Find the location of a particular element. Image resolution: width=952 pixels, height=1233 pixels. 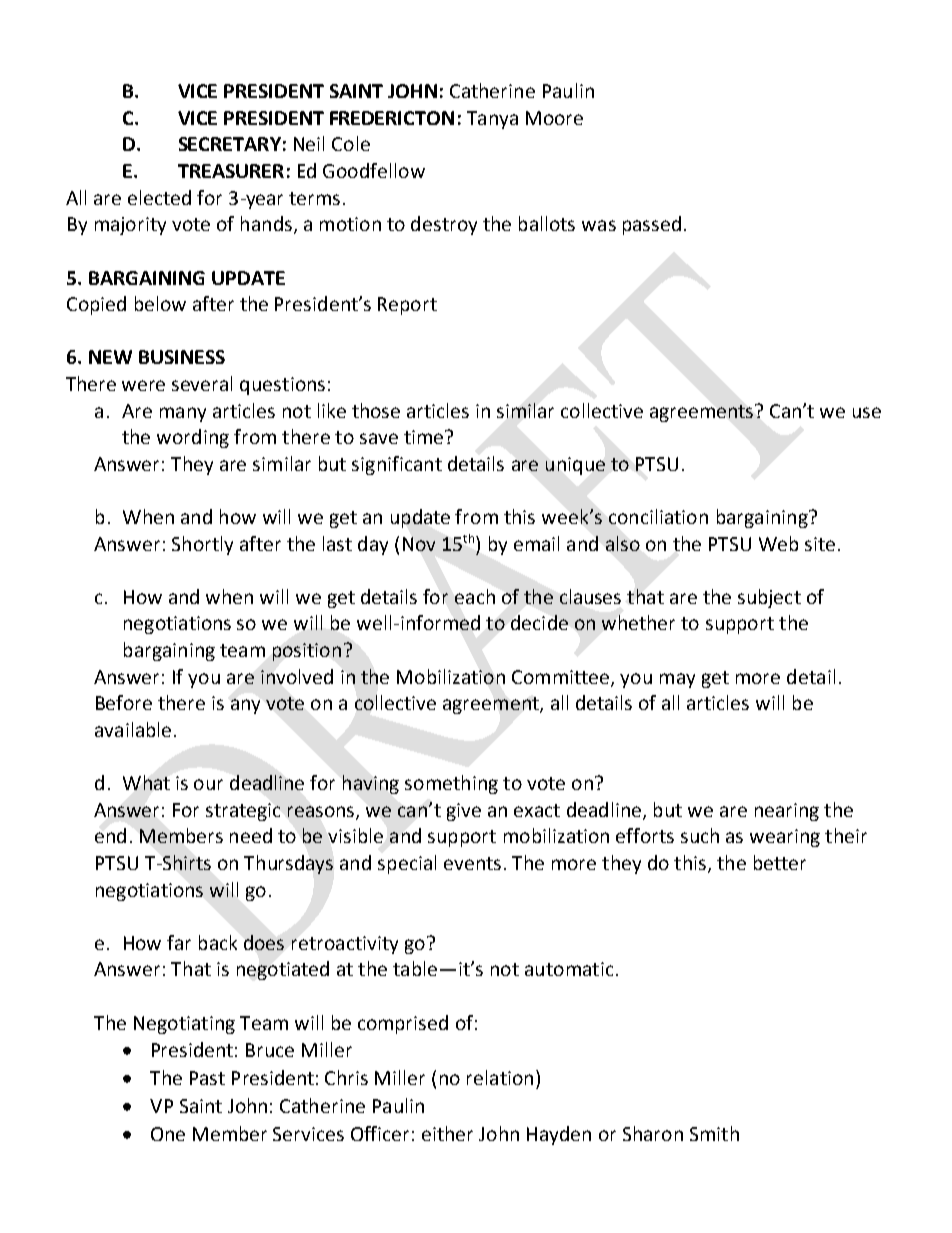

Tanya is located at coordinates (492, 120).
